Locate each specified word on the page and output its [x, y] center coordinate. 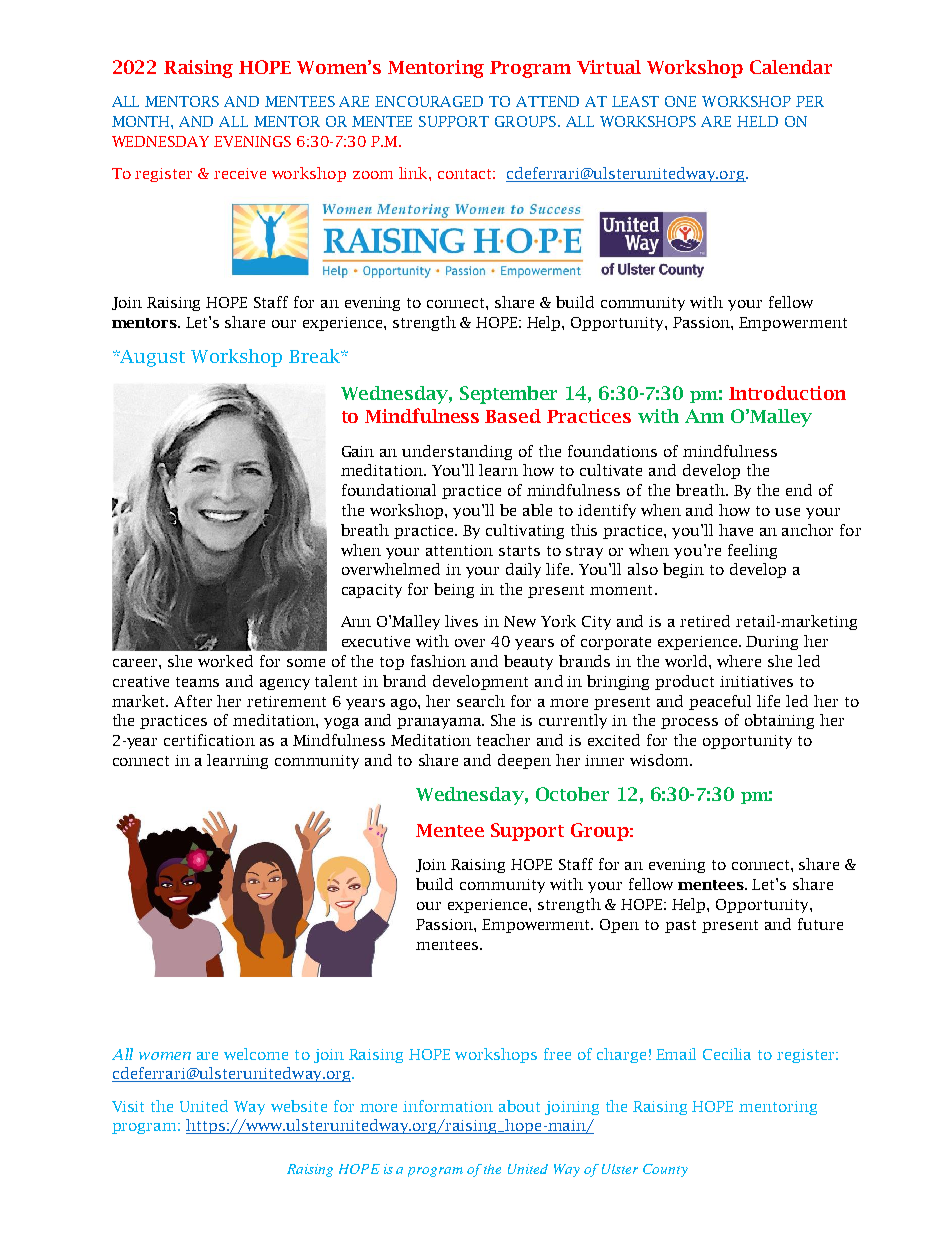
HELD [757, 121]
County [665, 1170]
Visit [128, 1106]
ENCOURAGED [429, 101]
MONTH [142, 122]
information [448, 1106]
